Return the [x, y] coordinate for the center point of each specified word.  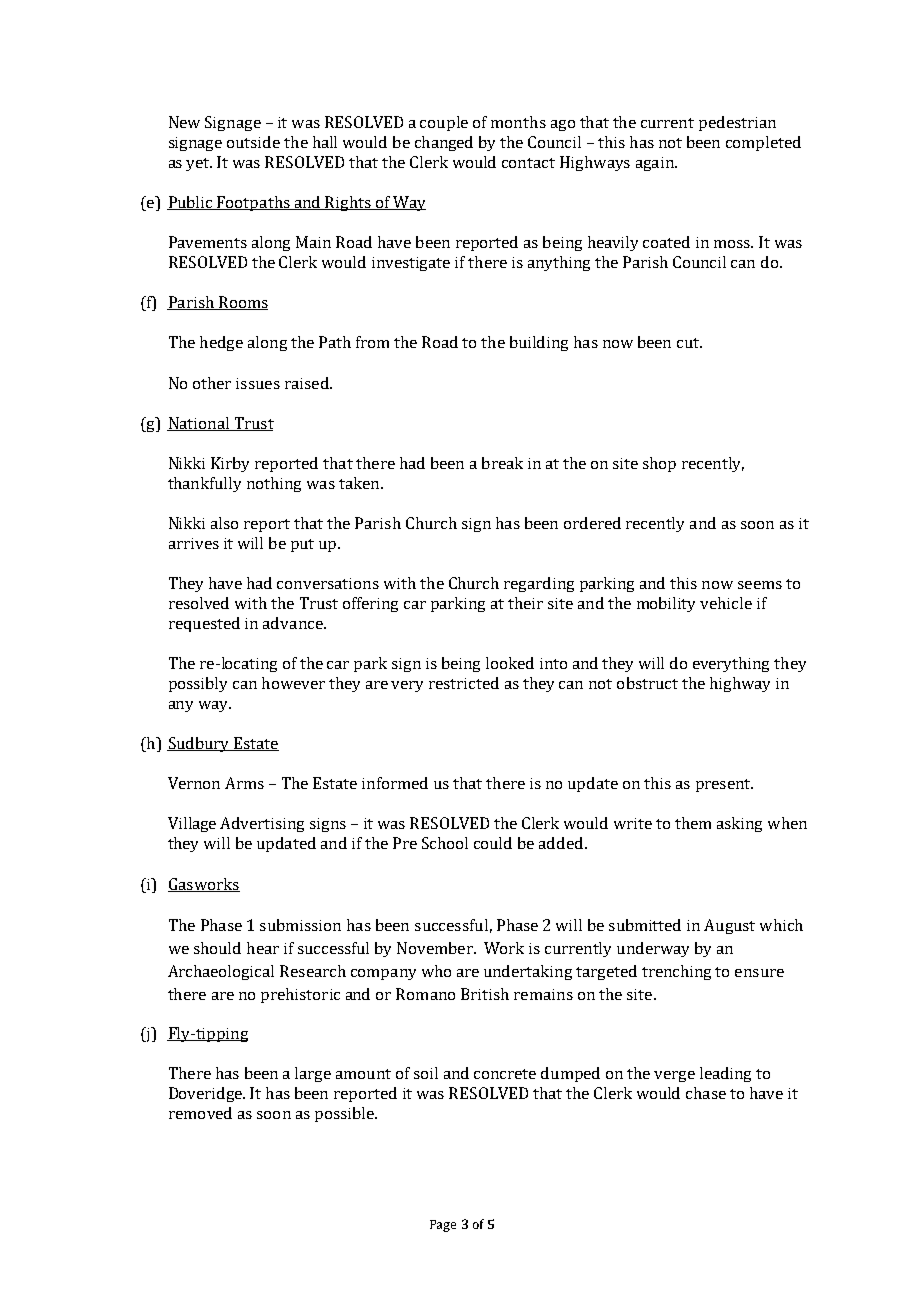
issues [258, 383]
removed [200, 1113]
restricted [464, 683]
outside [253, 142]
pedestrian [737, 123]
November [436, 948]
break [502, 463]
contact [528, 163]
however [293, 683]
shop [659, 464]
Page [443, 1226]
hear [263, 948]
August [729, 926]
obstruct [647, 683]
